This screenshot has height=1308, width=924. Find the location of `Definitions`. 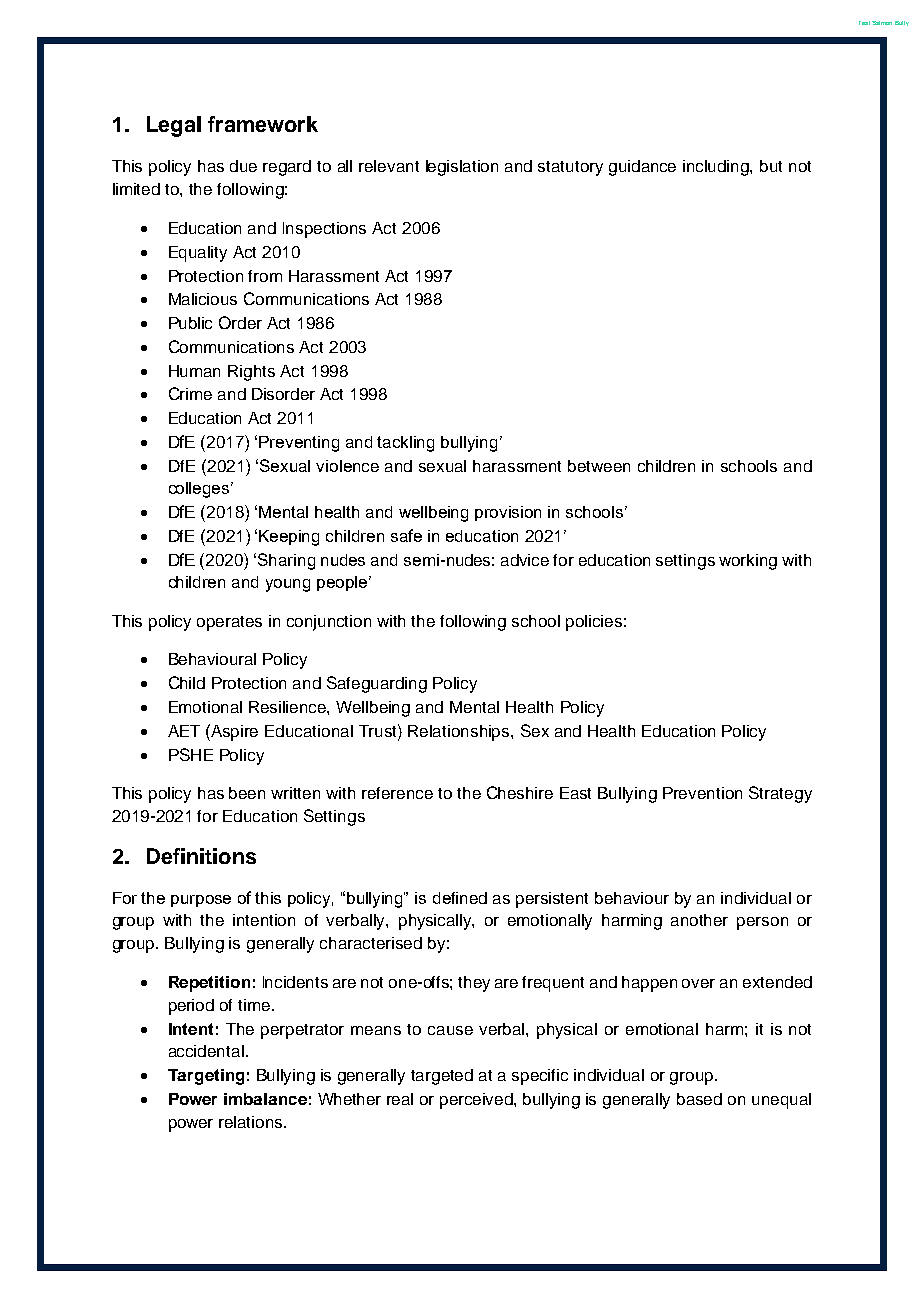

Definitions is located at coordinates (201, 856).
